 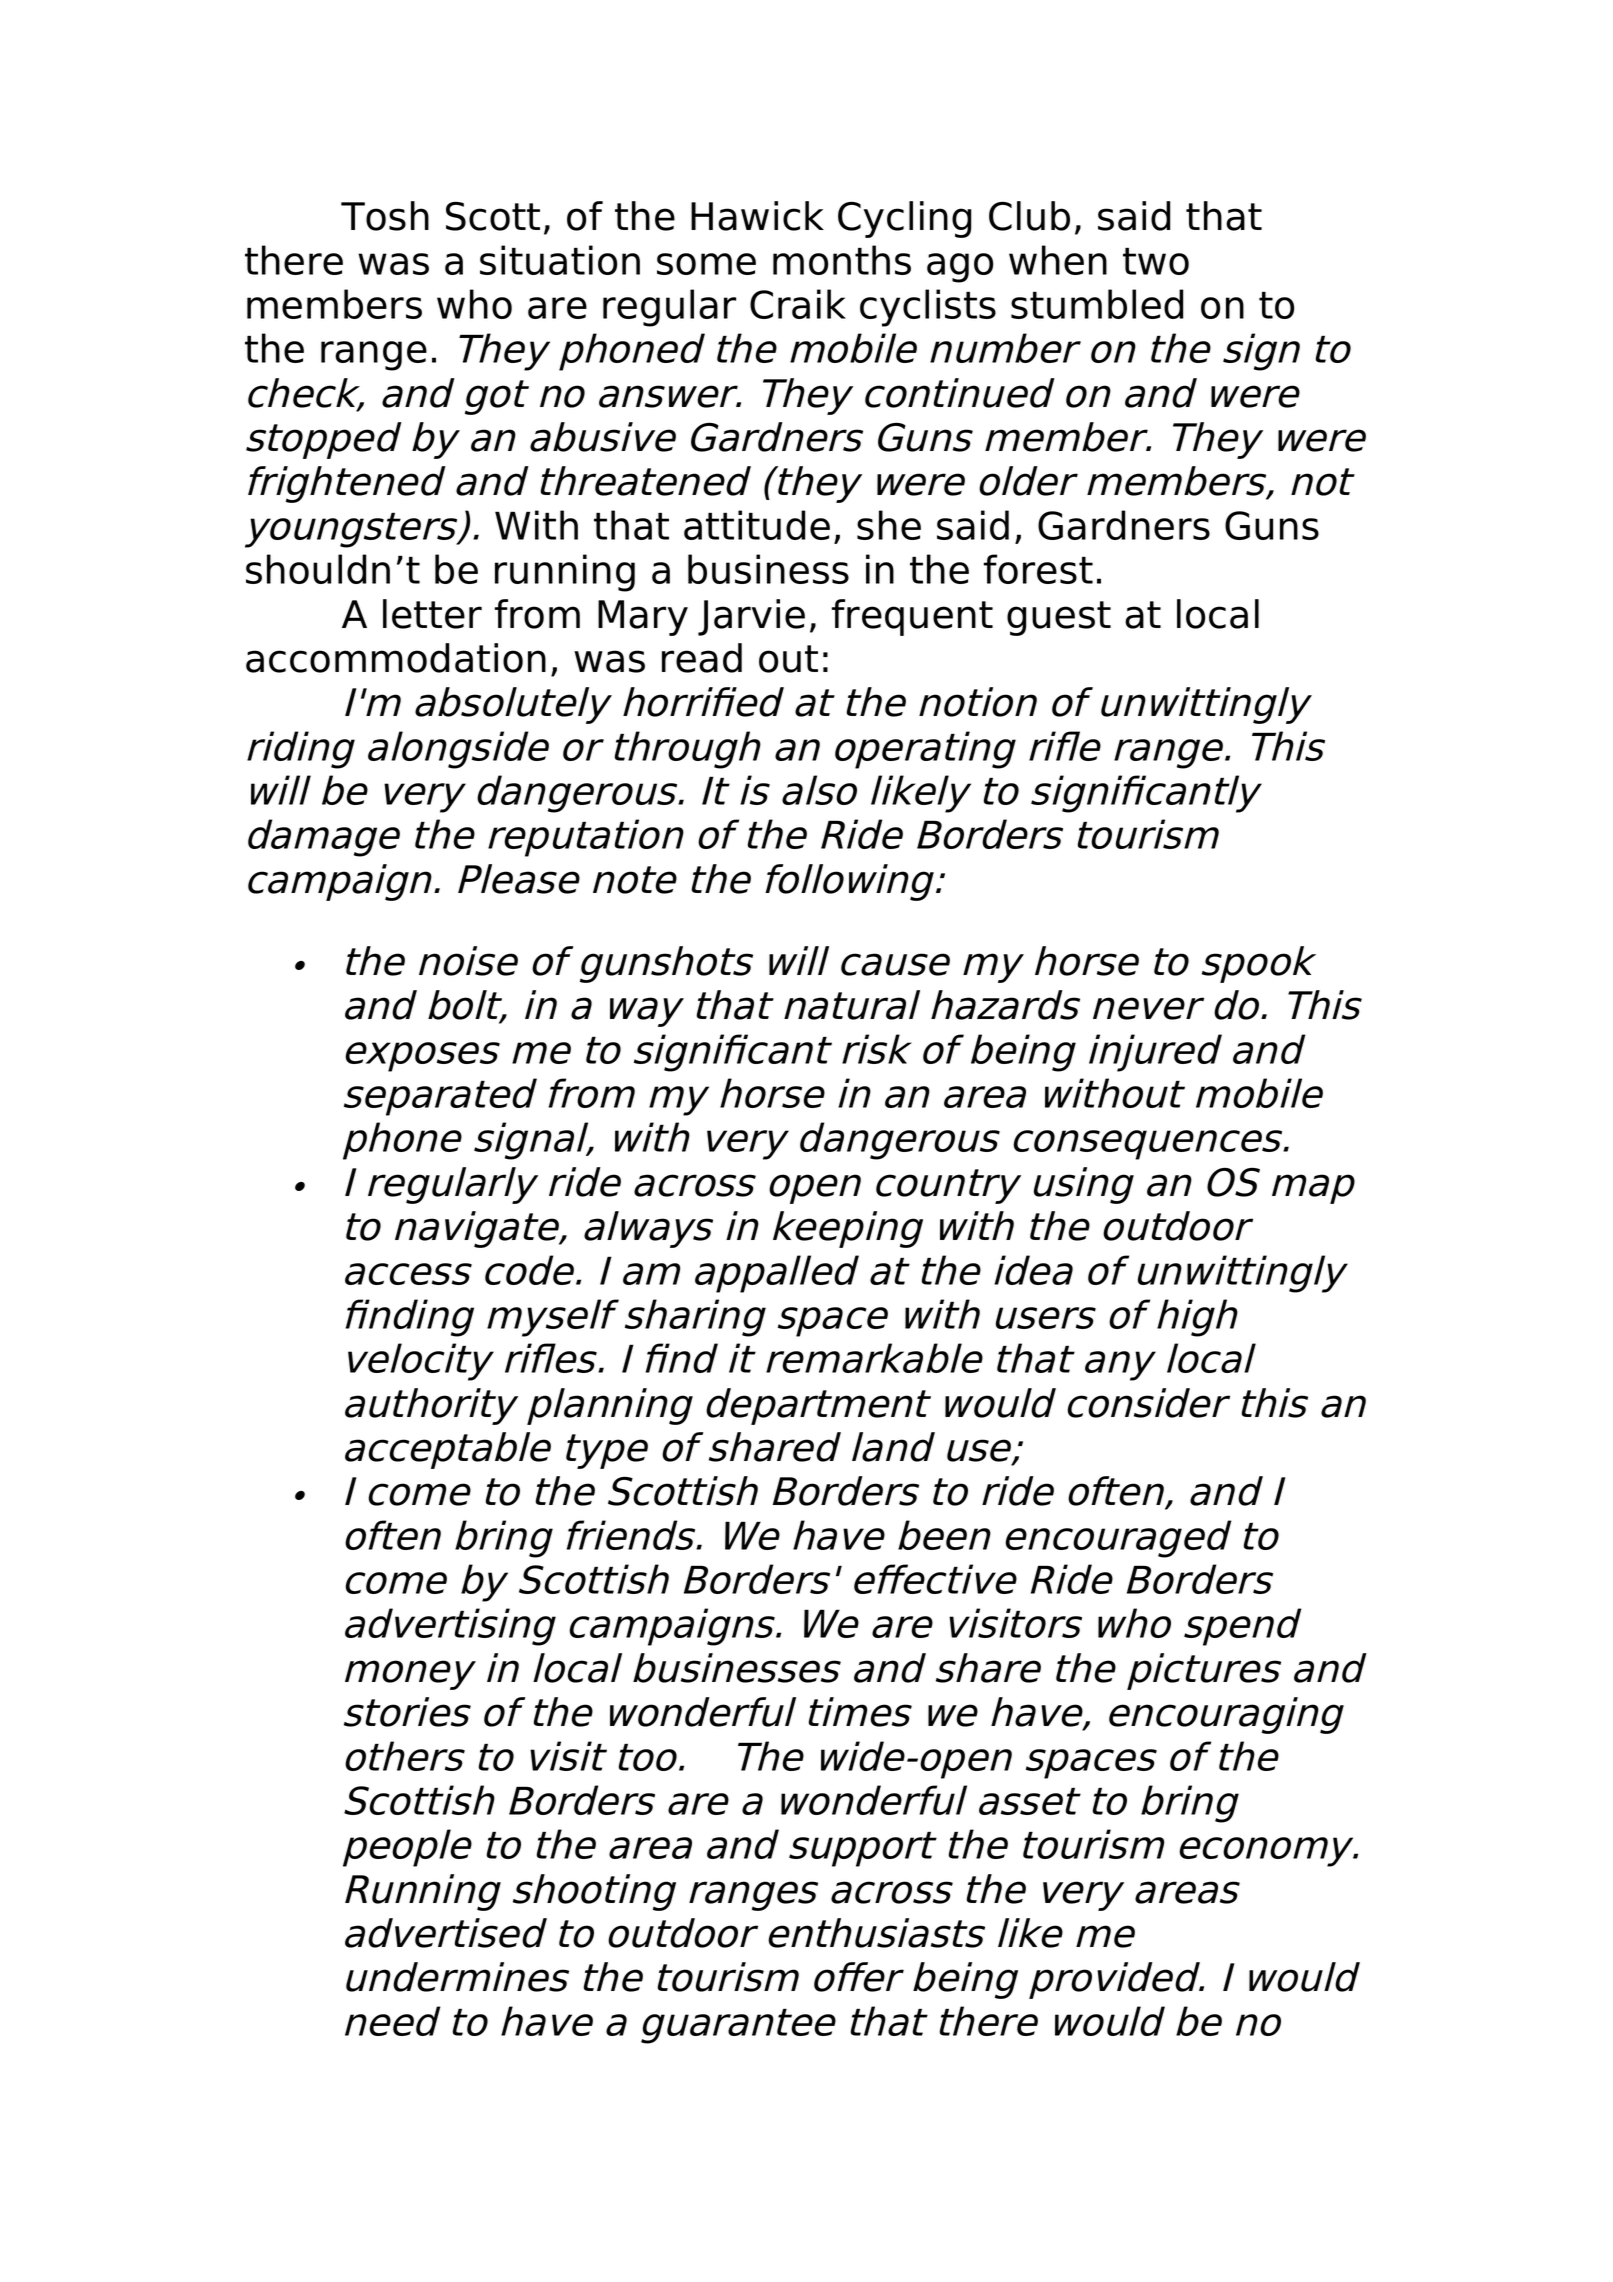 I want to click on Club, so click(x=1029, y=216).
